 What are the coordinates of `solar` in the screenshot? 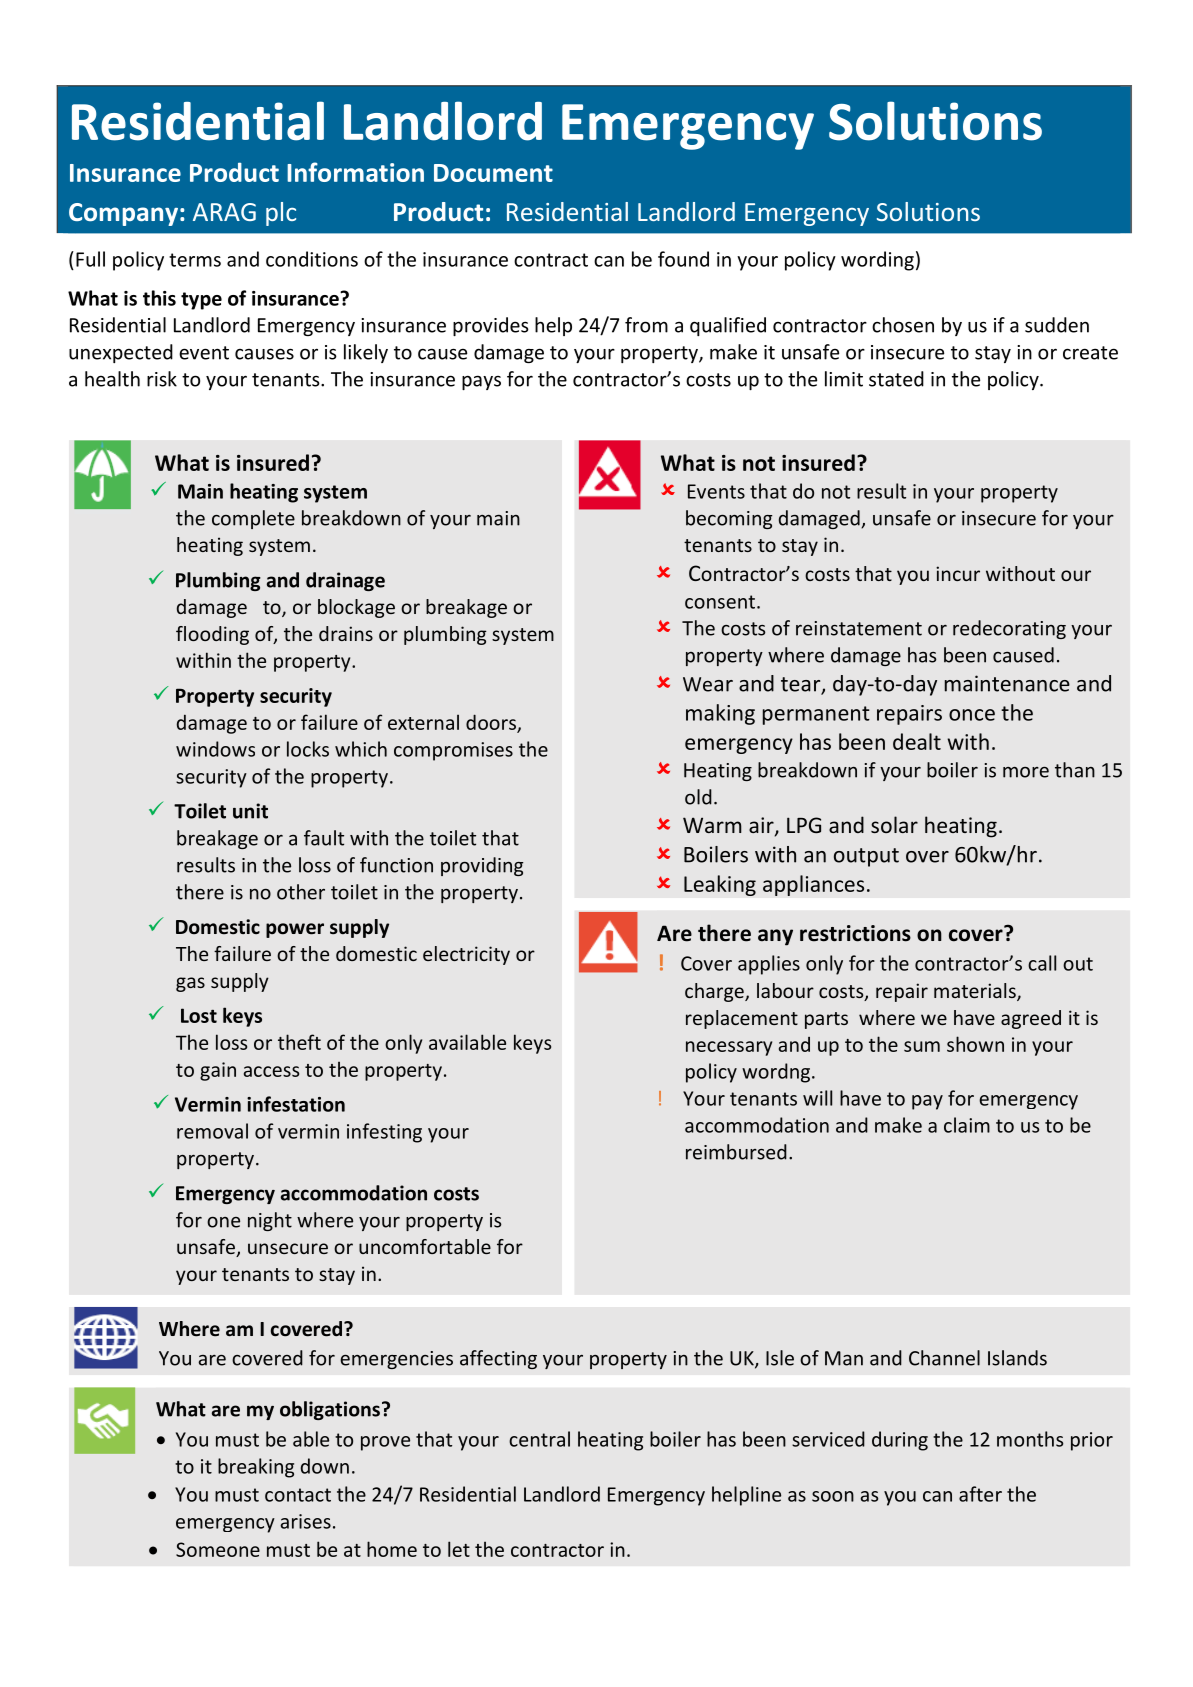 It's located at (894, 824).
